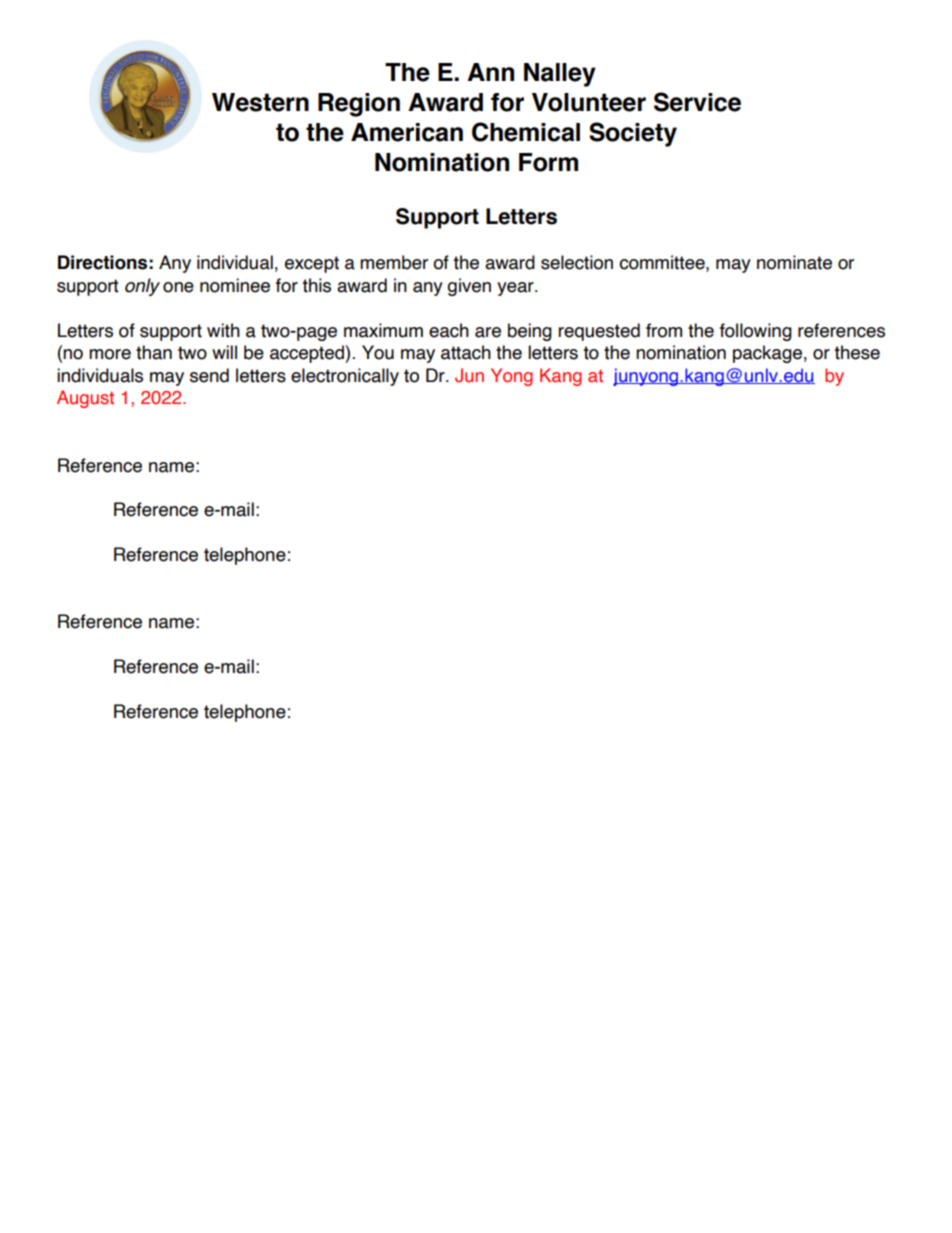  Describe the element at coordinates (209, 375) in the image. I see `send` at that location.
